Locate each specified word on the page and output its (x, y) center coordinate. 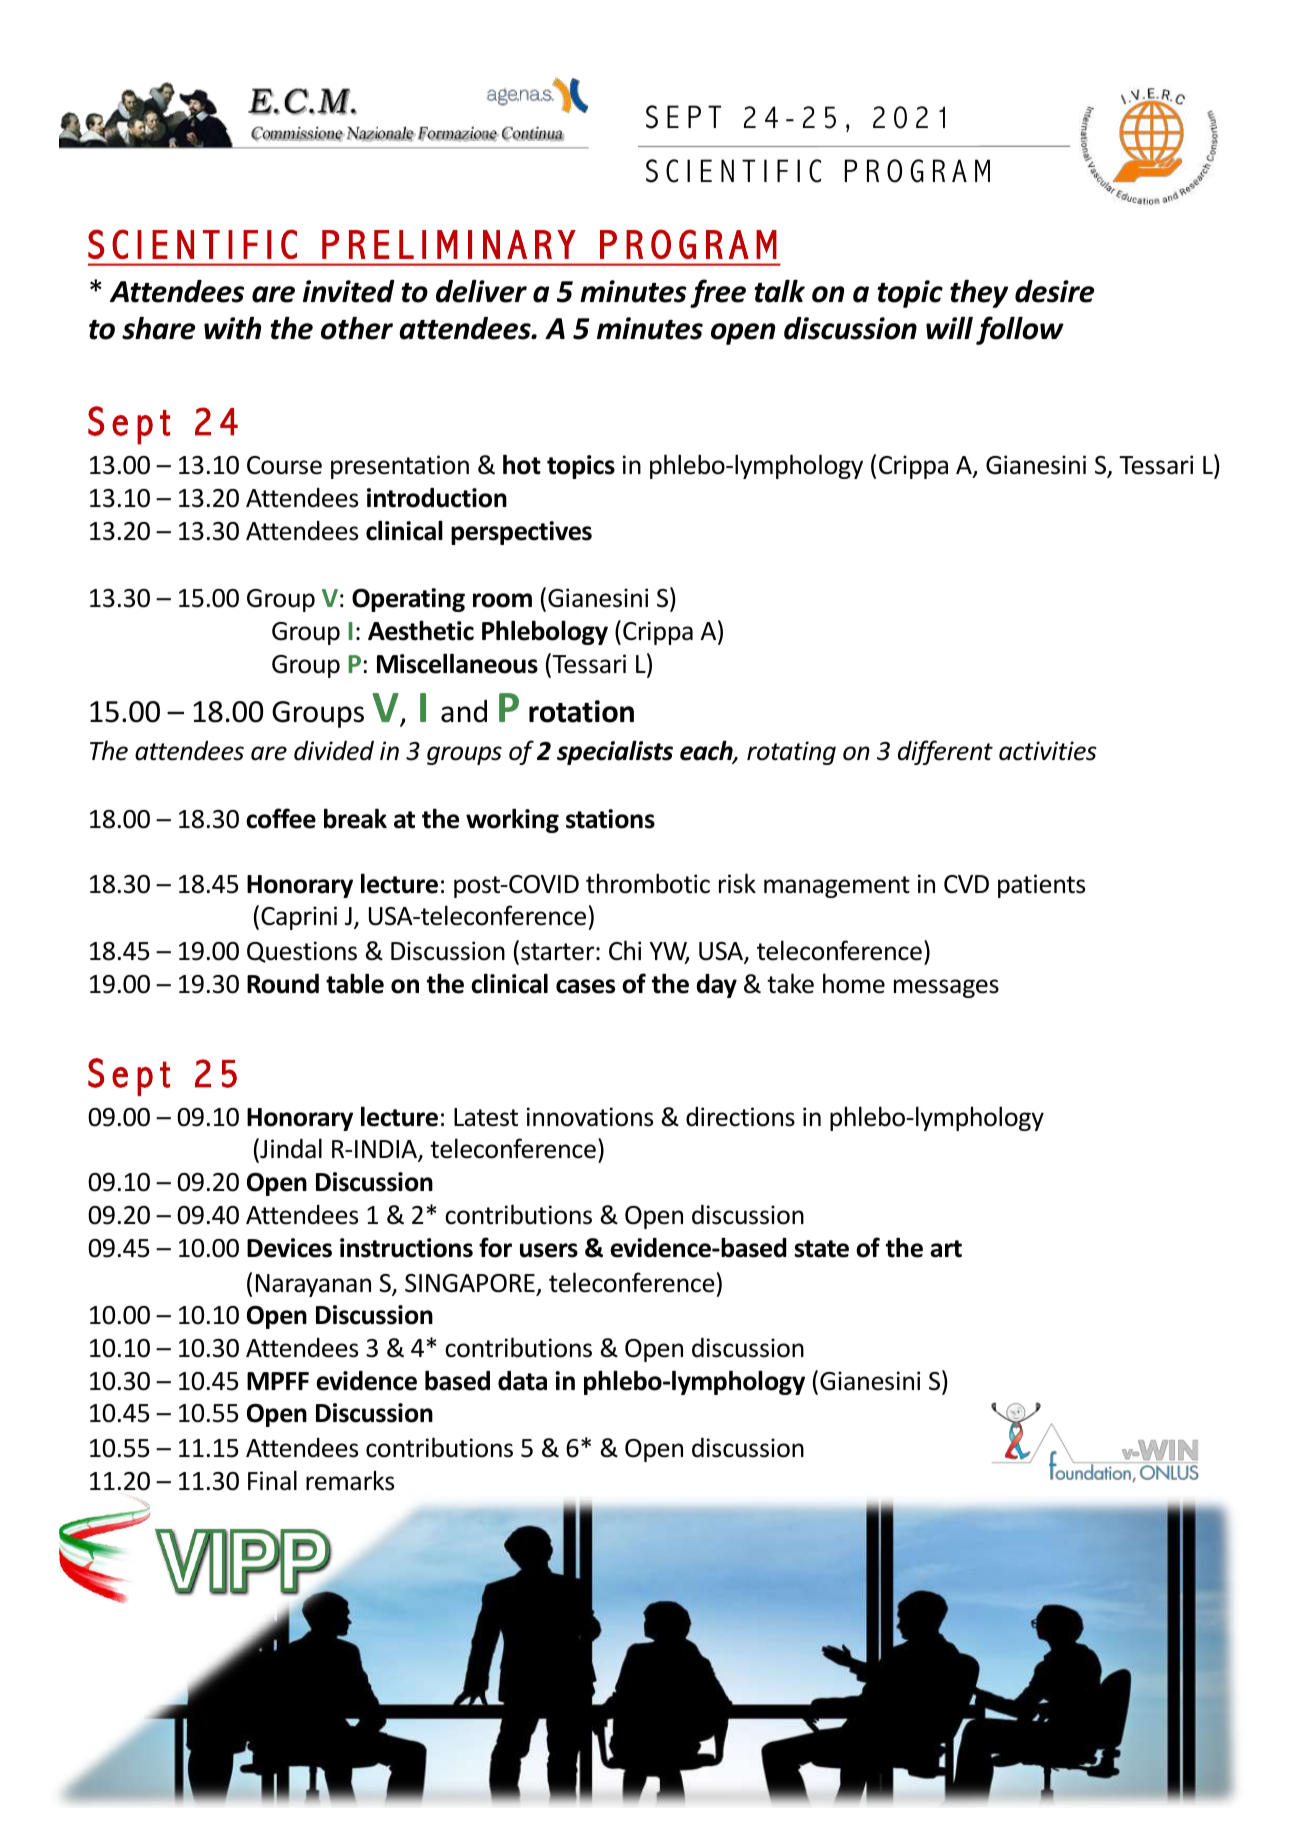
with (232, 328)
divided (334, 751)
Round (283, 984)
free (718, 293)
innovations (590, 1117)
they (979, 293)
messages (946, 988)
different (945, 752)
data (522, 1381)
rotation (581, 711)
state (821, 1249)
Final (272, 1480)
